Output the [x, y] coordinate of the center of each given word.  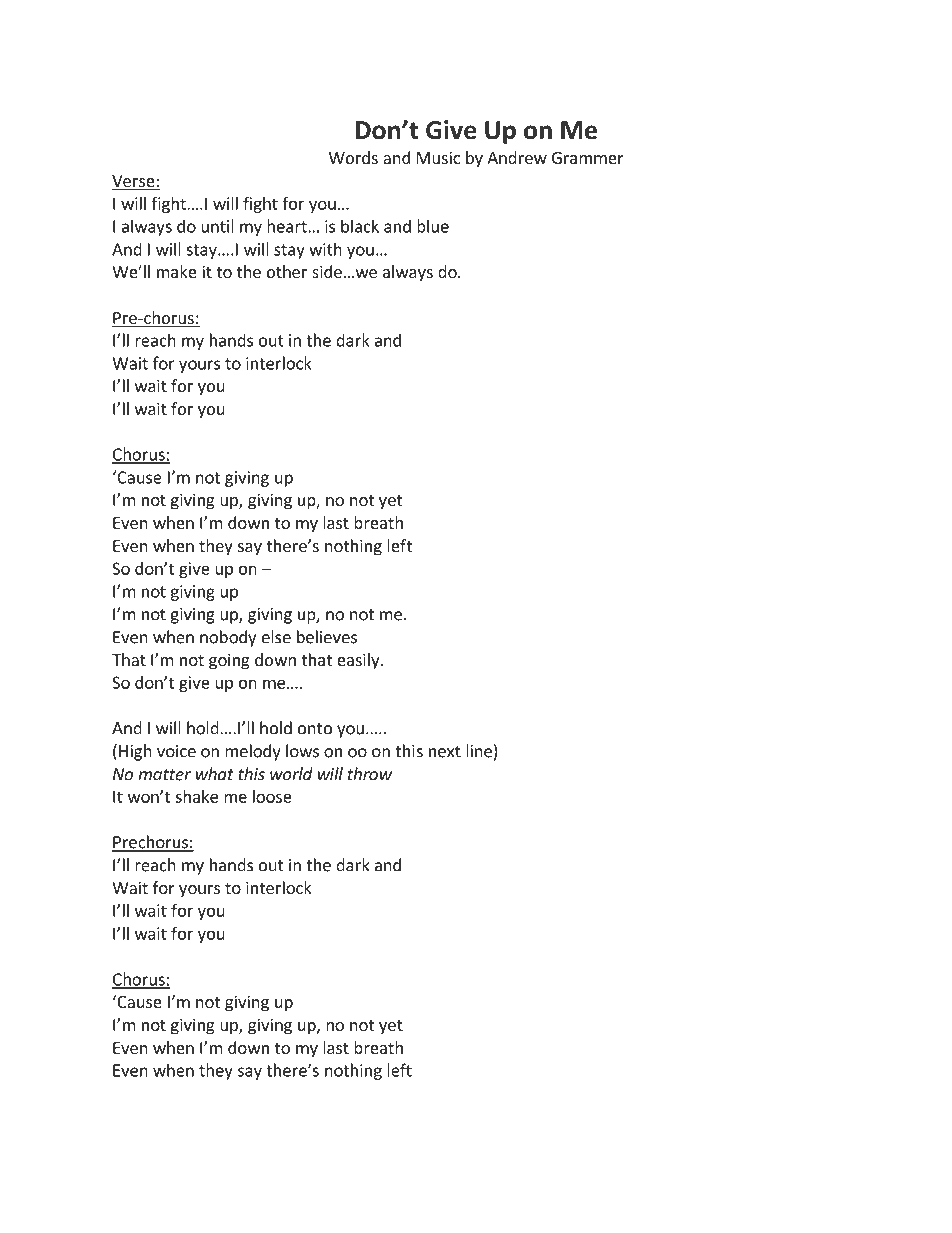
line [479, 751]
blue [433, 226]
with [325, 249]
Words [353, 157]
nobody [228, 638]
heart [288, 226]
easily [359, 661]
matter [164, 775]
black [360, 226]
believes [327, 637]
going [229, 661]
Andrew [517, 157]
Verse [134, 182]
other [287, 271]
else [276, 637]
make [177, 271]
